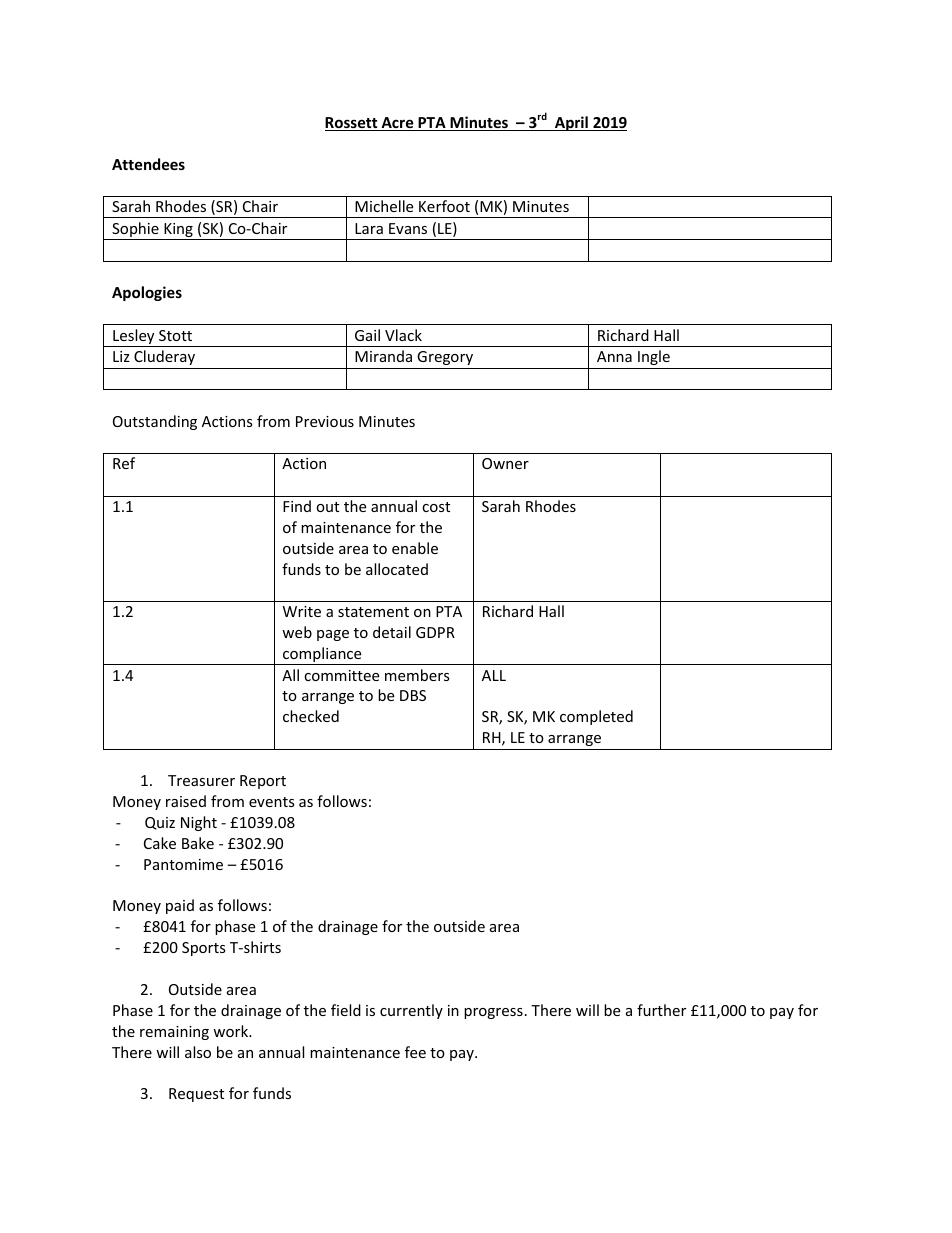  Describe the element at coordinates (198, 1052) in the document. I see `also` at that location.
